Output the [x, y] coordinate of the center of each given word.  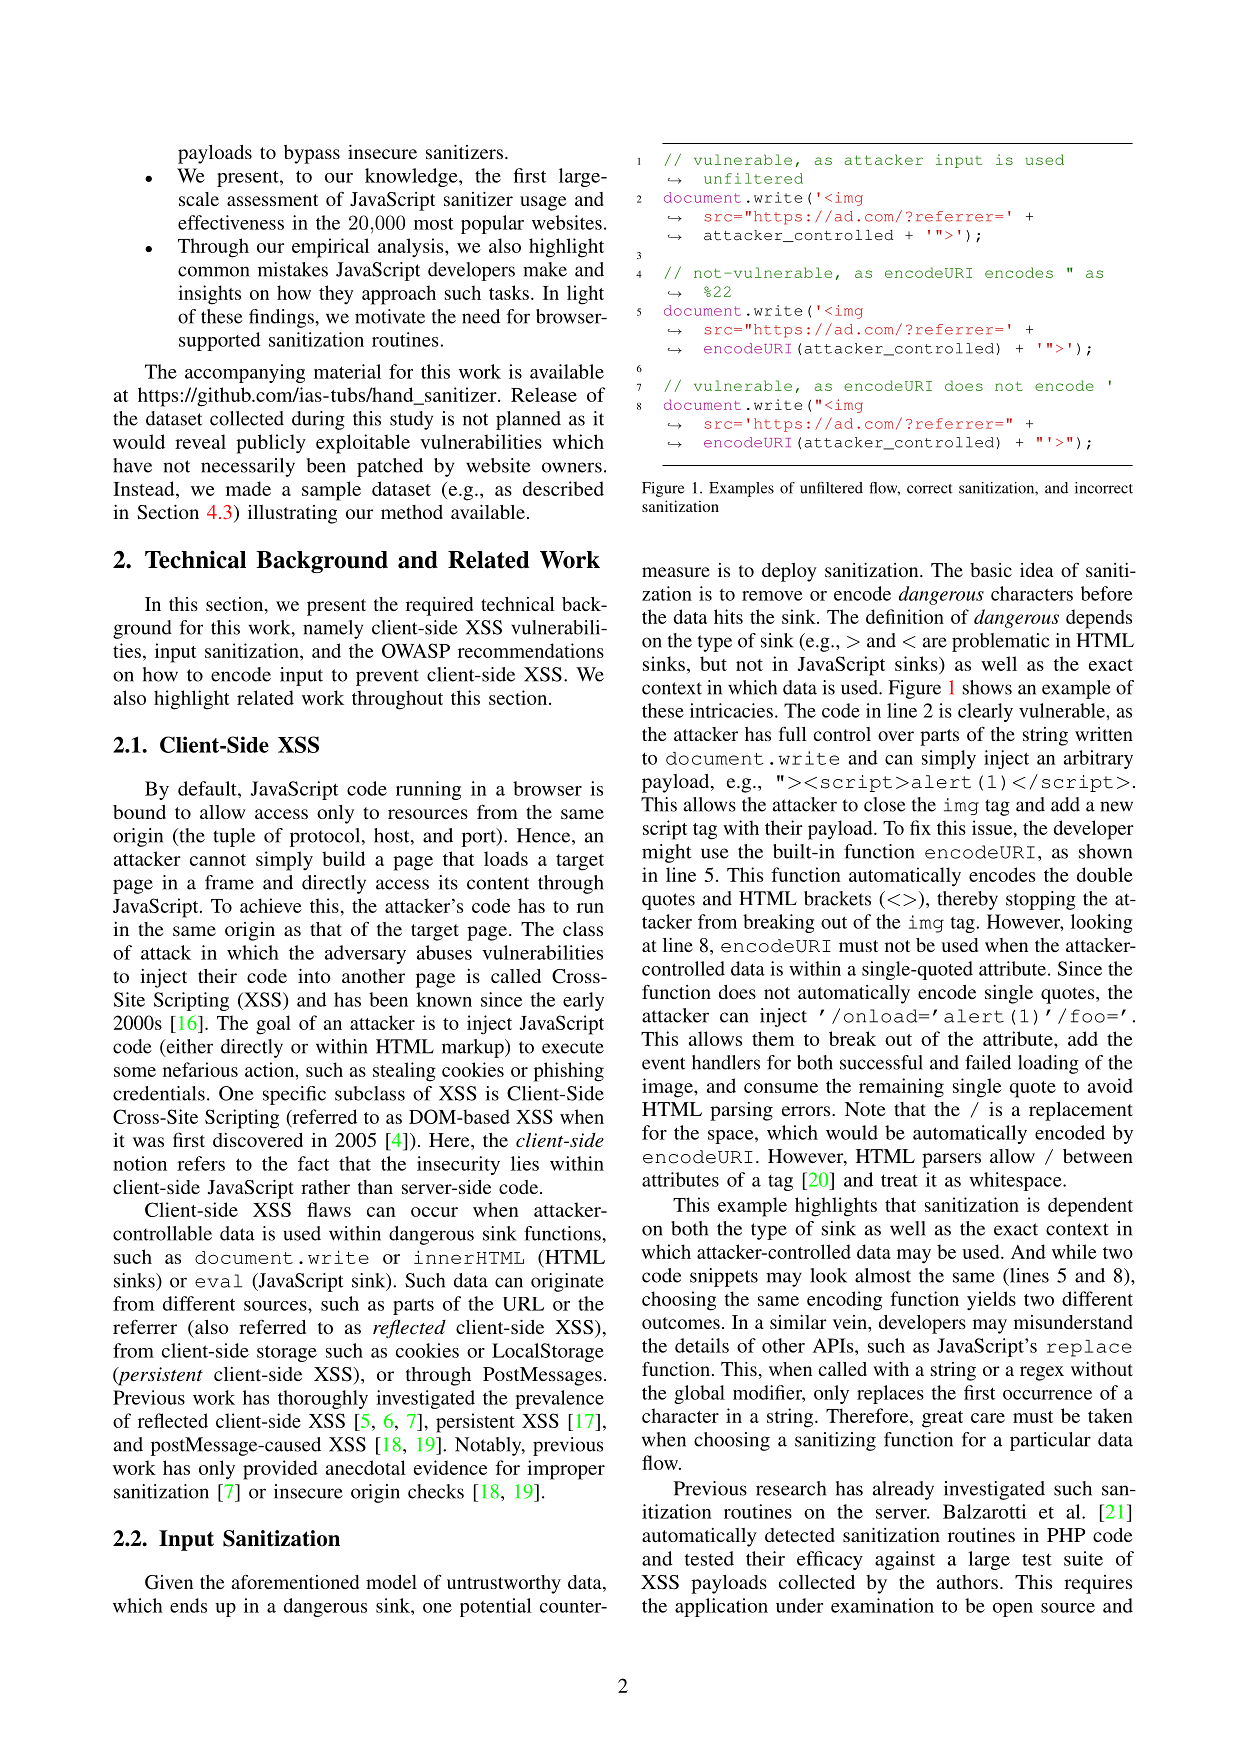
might [666, 853]
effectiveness [231, 222]
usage [543, 203]
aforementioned [295, 1582]
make [545, 269]
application [721, 1607]
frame [229, 882]
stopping [1041, 900]
